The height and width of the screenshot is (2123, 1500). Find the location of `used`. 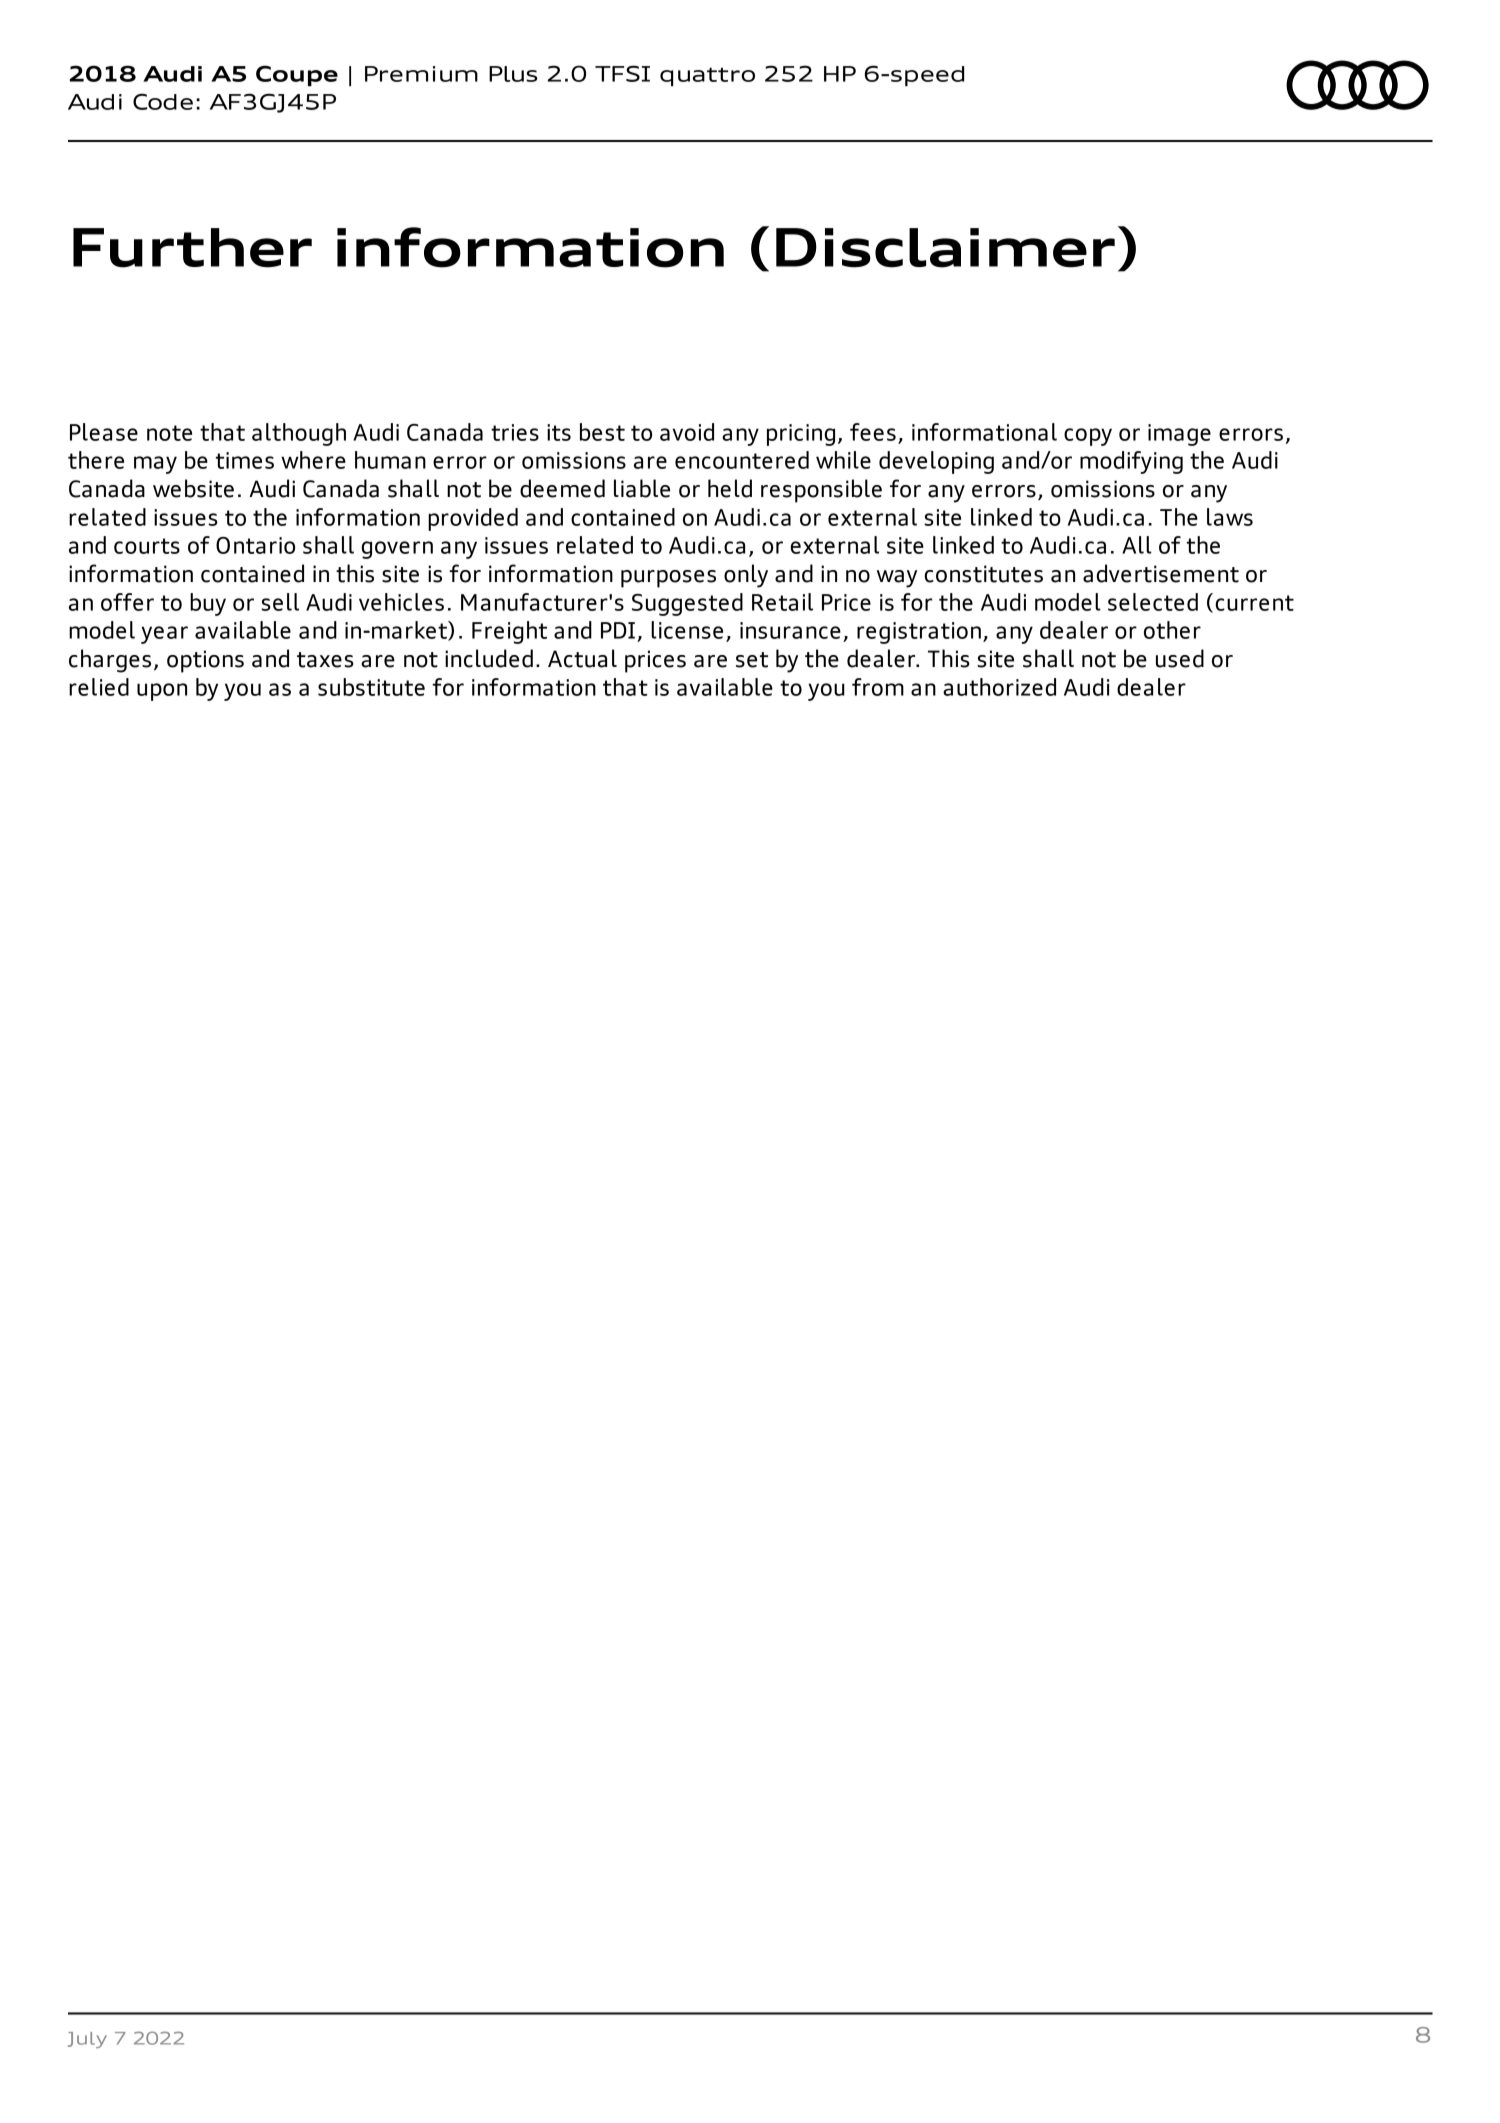

used is located at coordinates (1180, 658).
